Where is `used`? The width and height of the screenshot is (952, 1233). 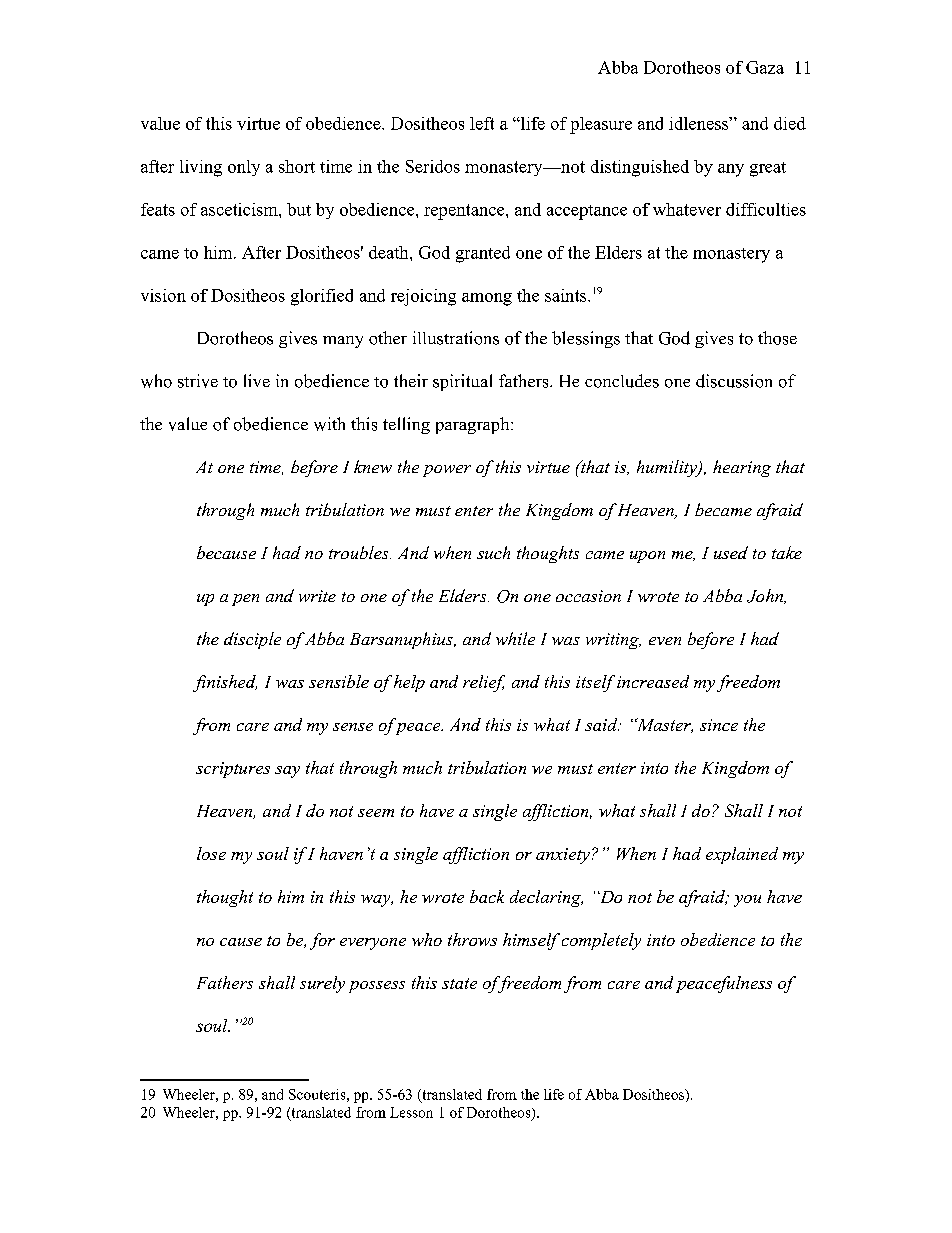
used is located at coordinates (731, 552).
